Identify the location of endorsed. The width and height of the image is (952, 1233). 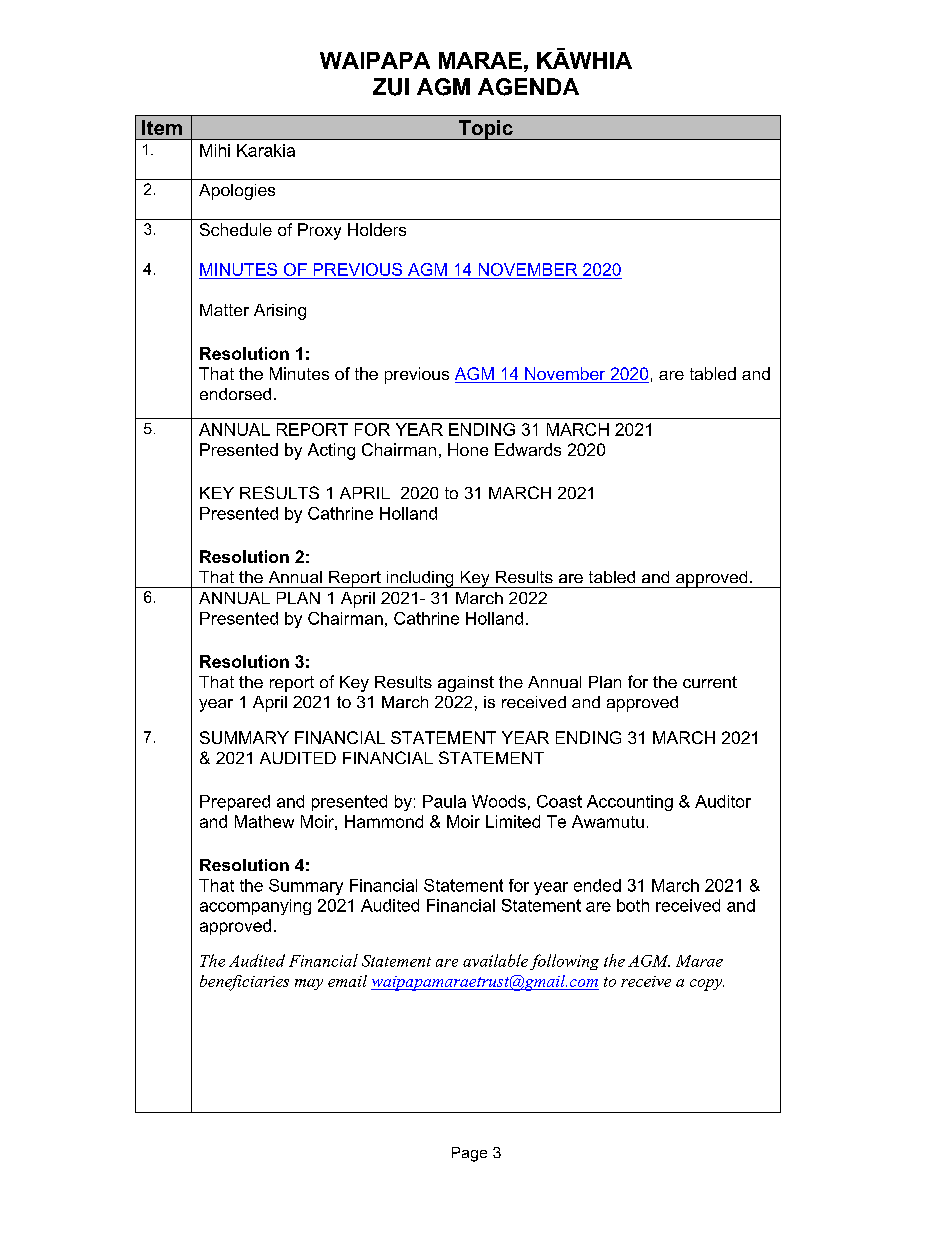
(235, 394).
